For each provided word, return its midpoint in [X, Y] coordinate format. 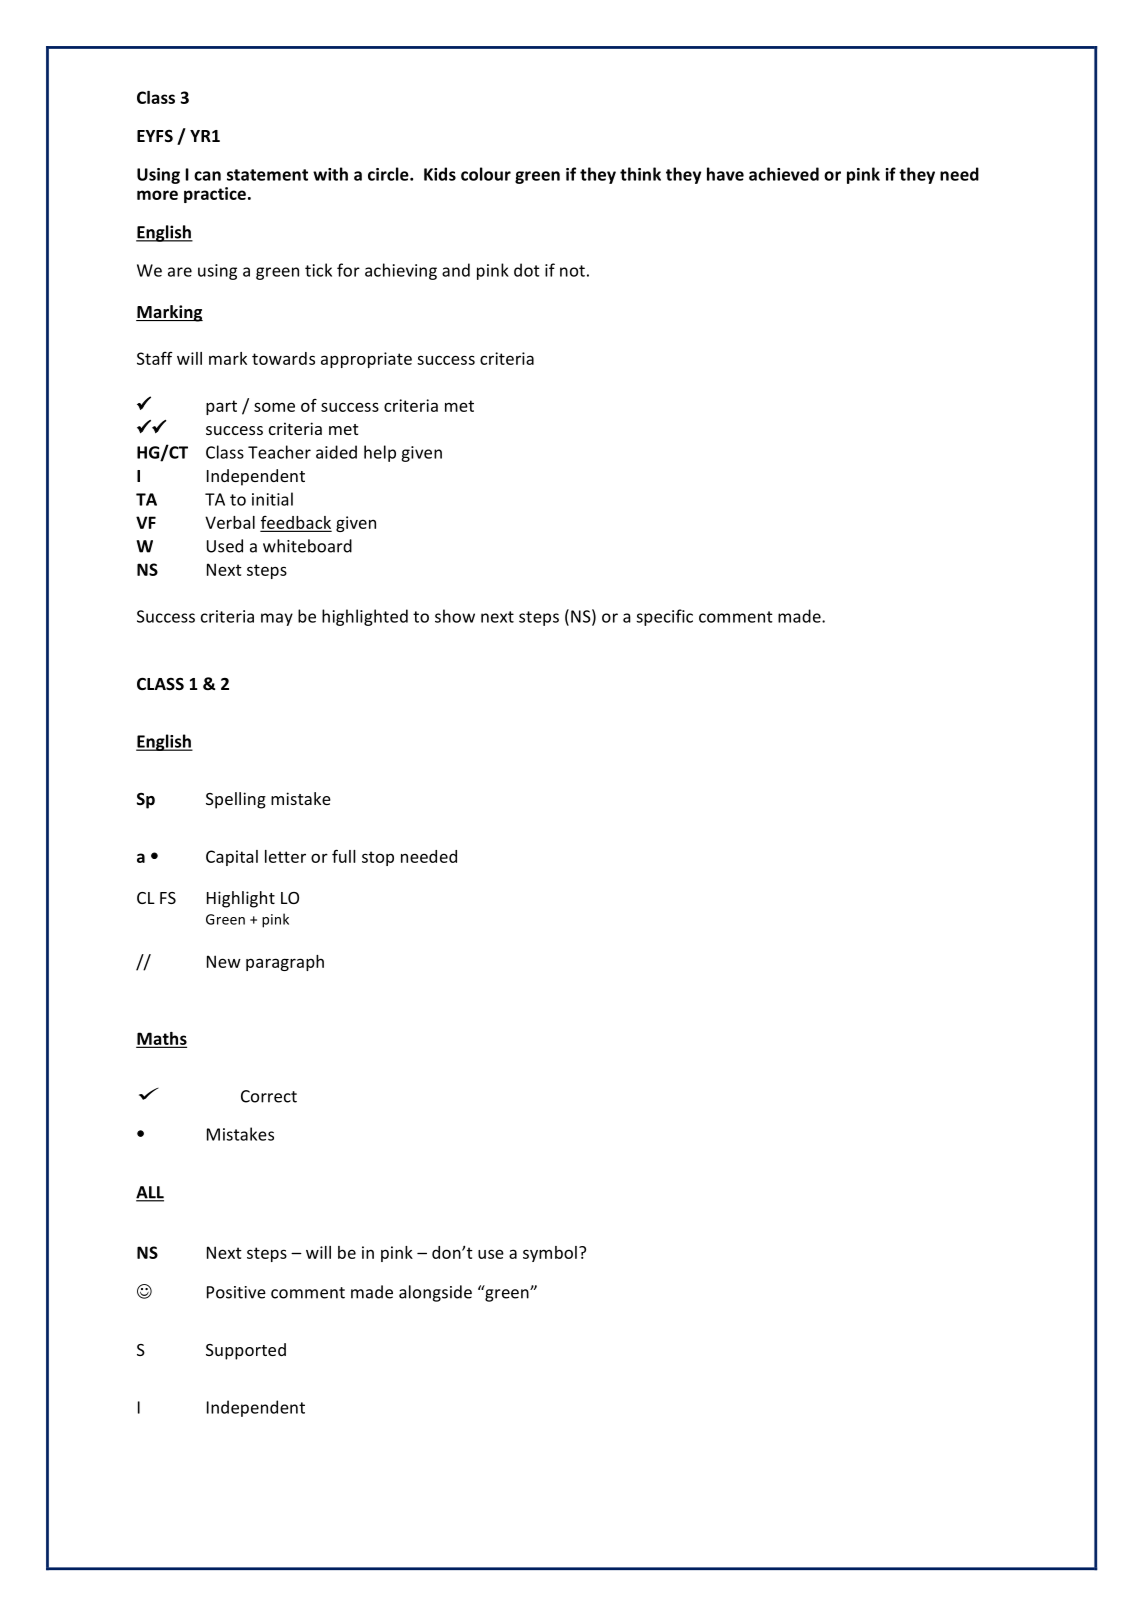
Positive [236, 1292]
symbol [550, 1254]
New [224, 961]
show [455, 616]
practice [215, 195]
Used [225, 546]
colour [486, 174]
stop [378, 858]
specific [664, 617]
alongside [435, 1293]
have [725, 174]
